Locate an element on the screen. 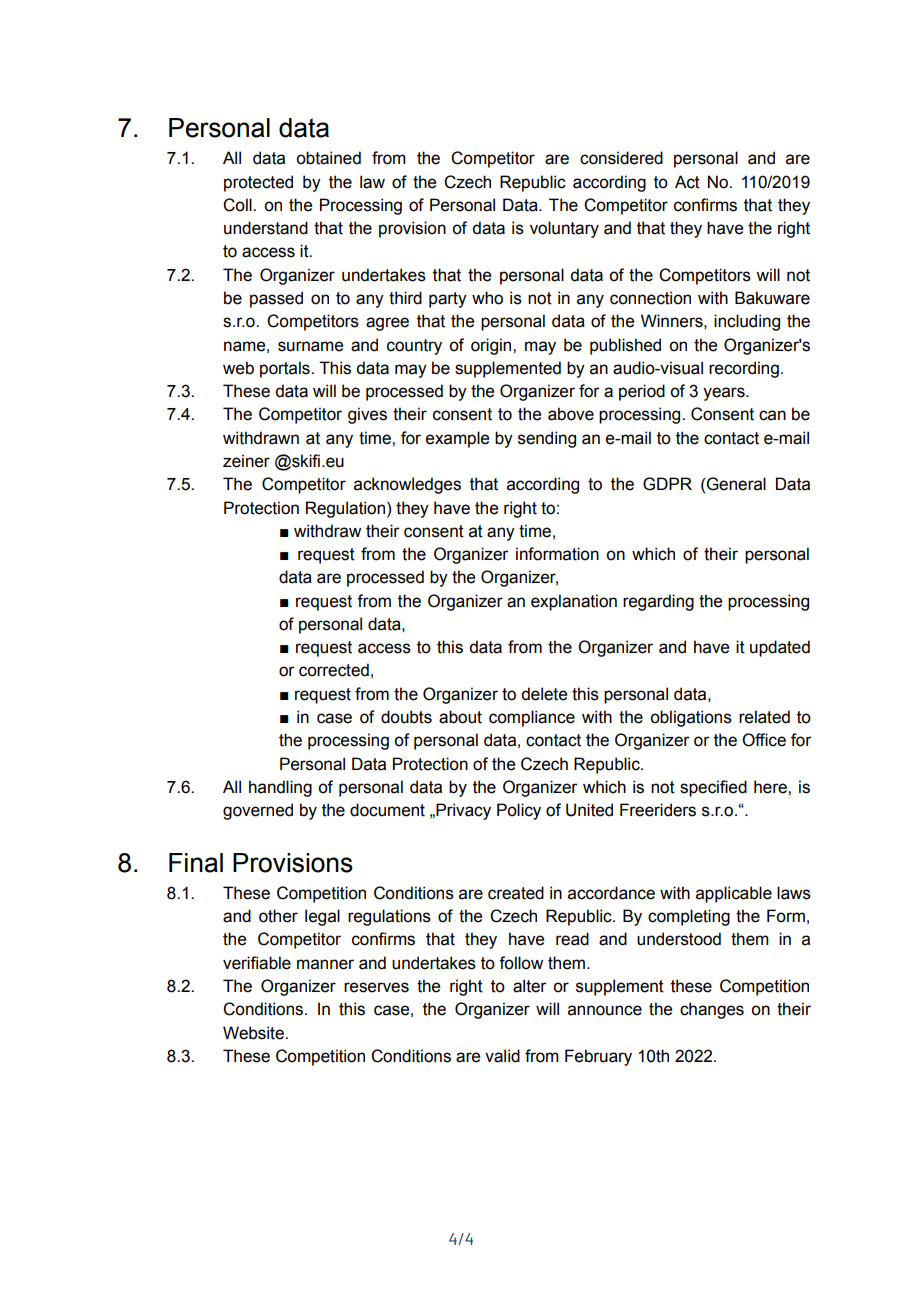 This screenshot has width=924, height=1307. regarding is located at coordinates (658, 602).
